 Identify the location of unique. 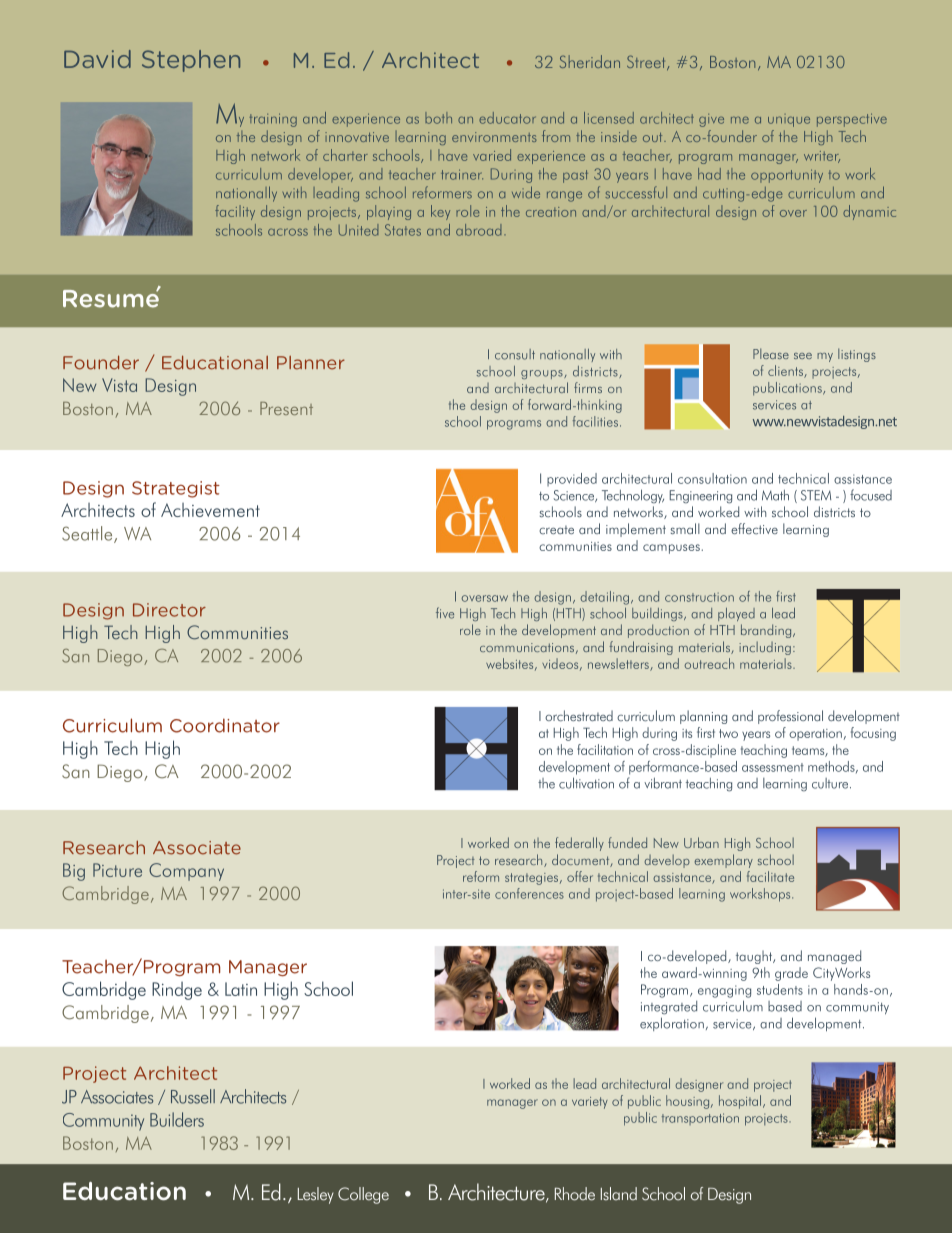
(789, 120).
